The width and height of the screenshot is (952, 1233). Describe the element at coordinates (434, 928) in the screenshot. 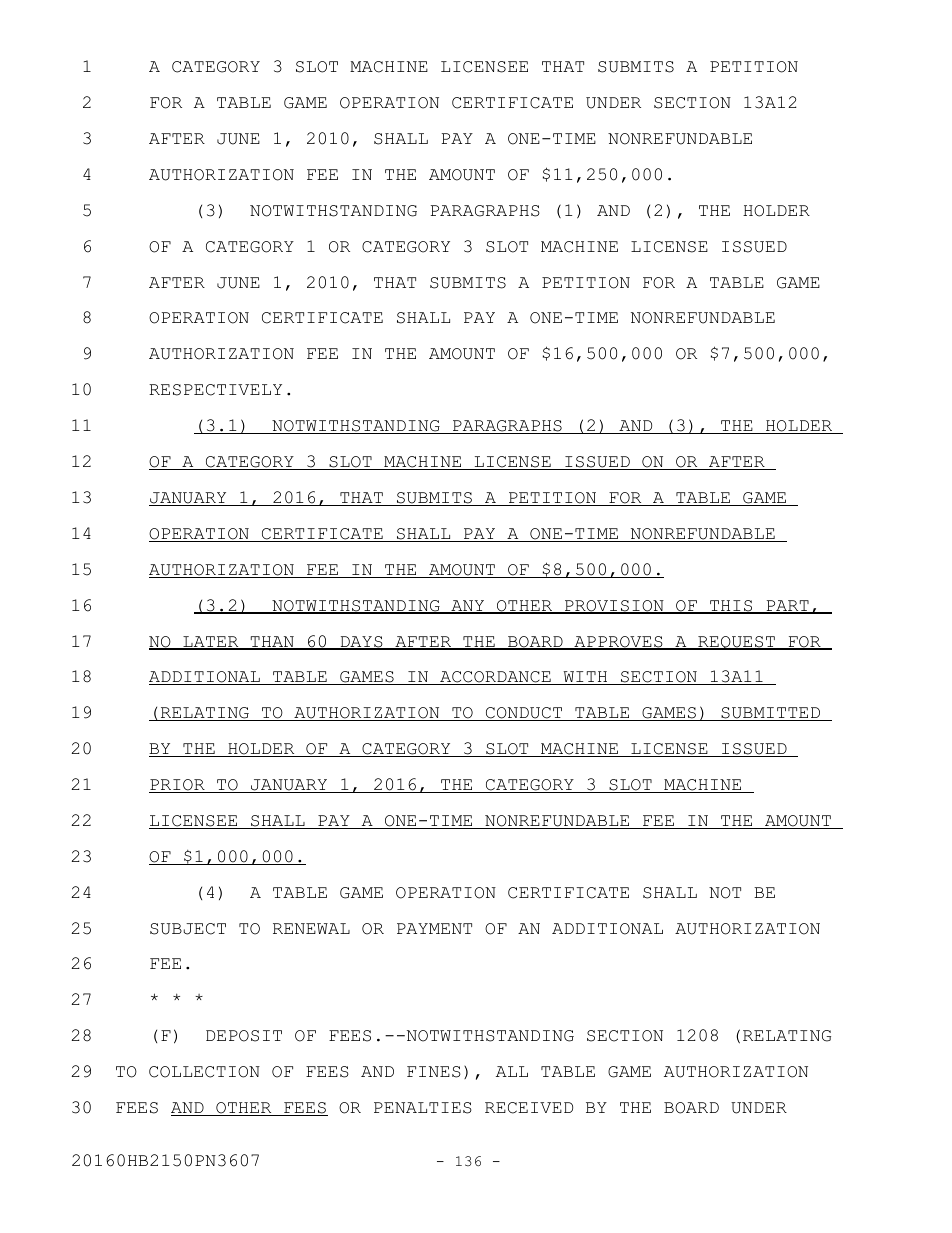

I see `PAYMENT` at that location.
